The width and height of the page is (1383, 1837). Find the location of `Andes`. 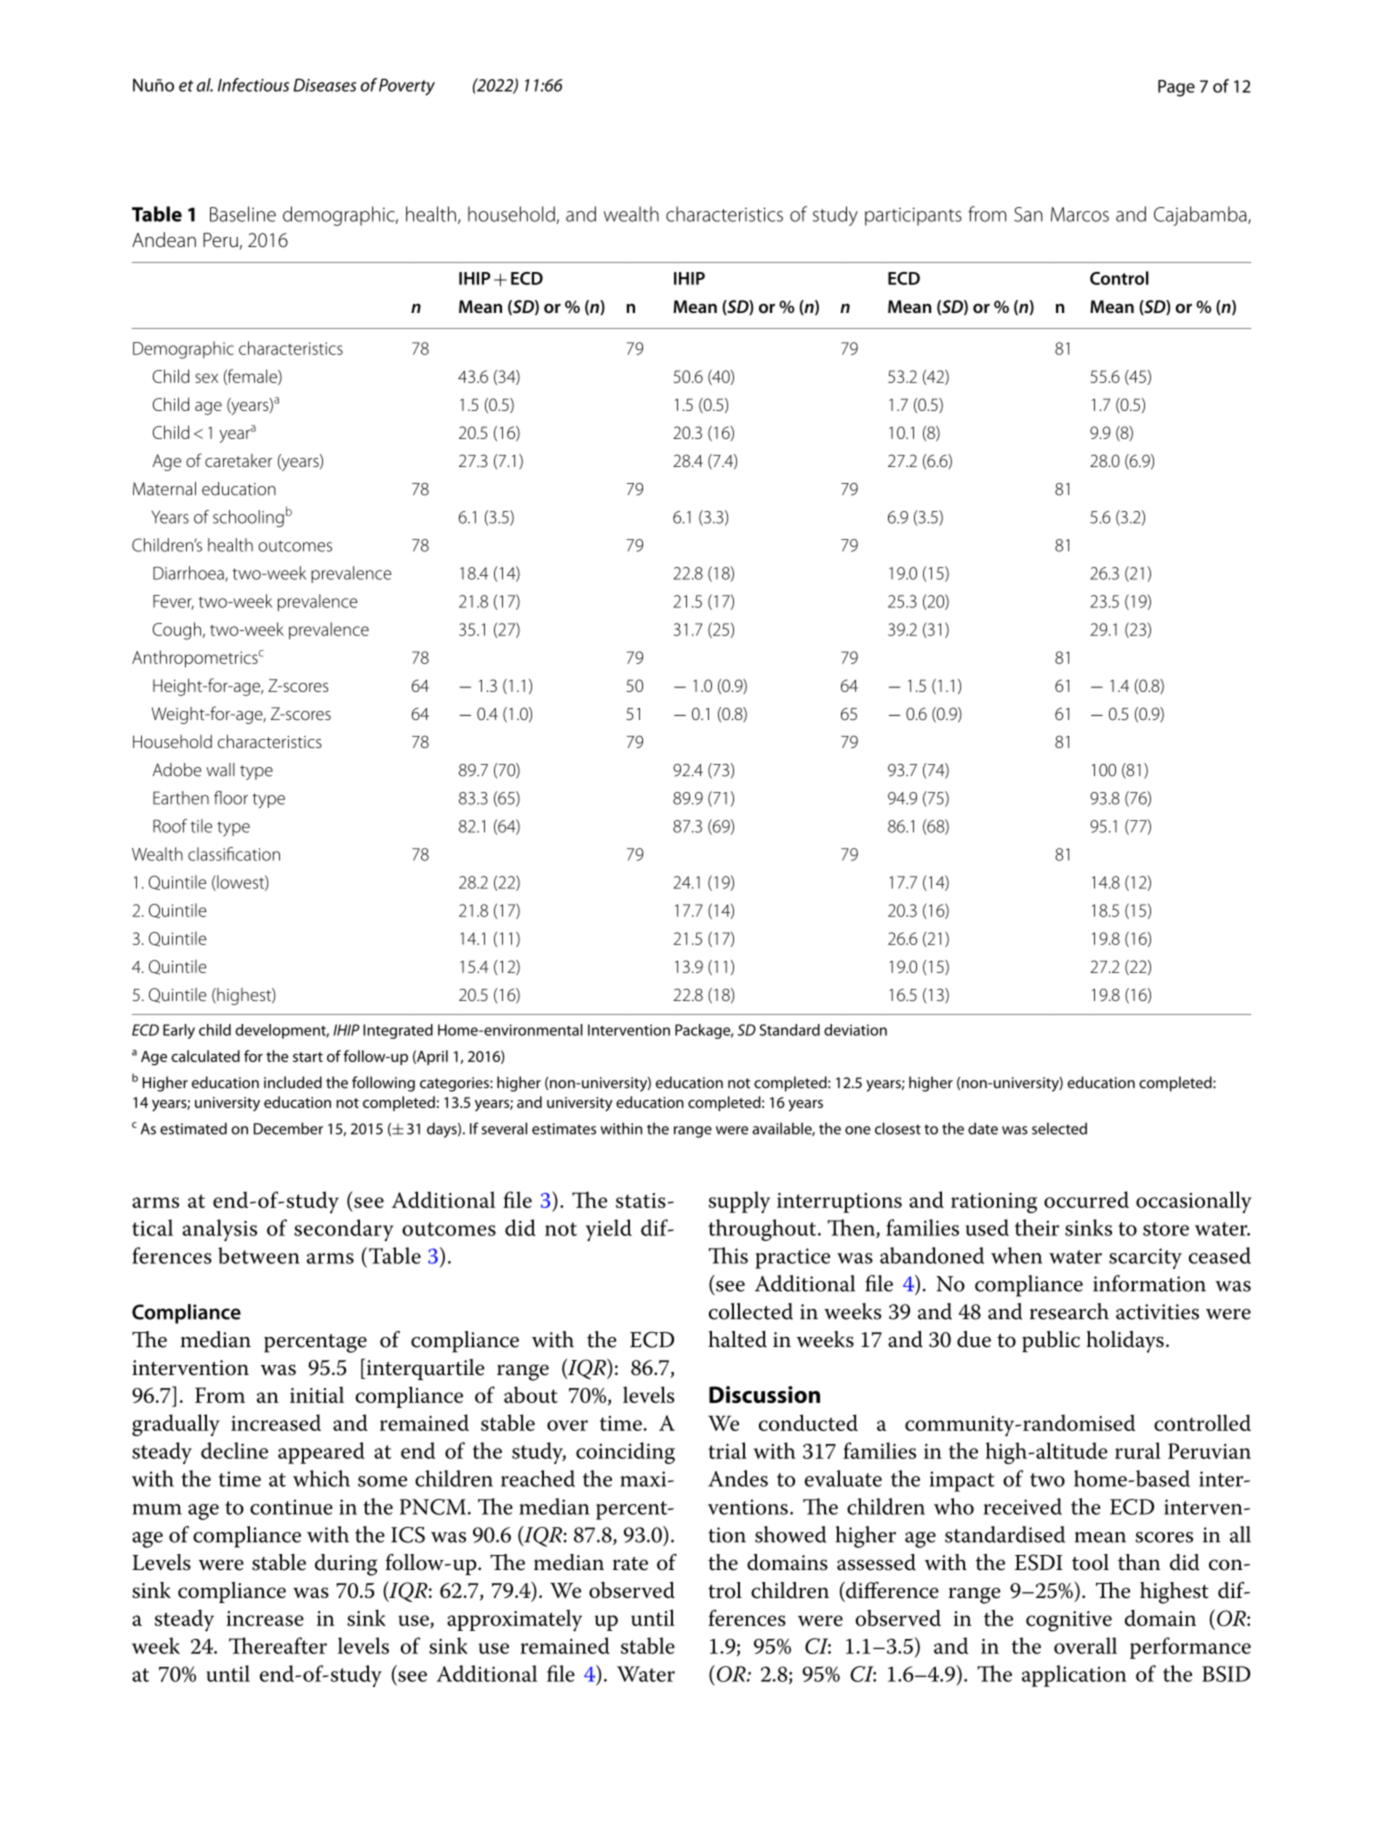

Andes is located at coordinates (738, 1478).
